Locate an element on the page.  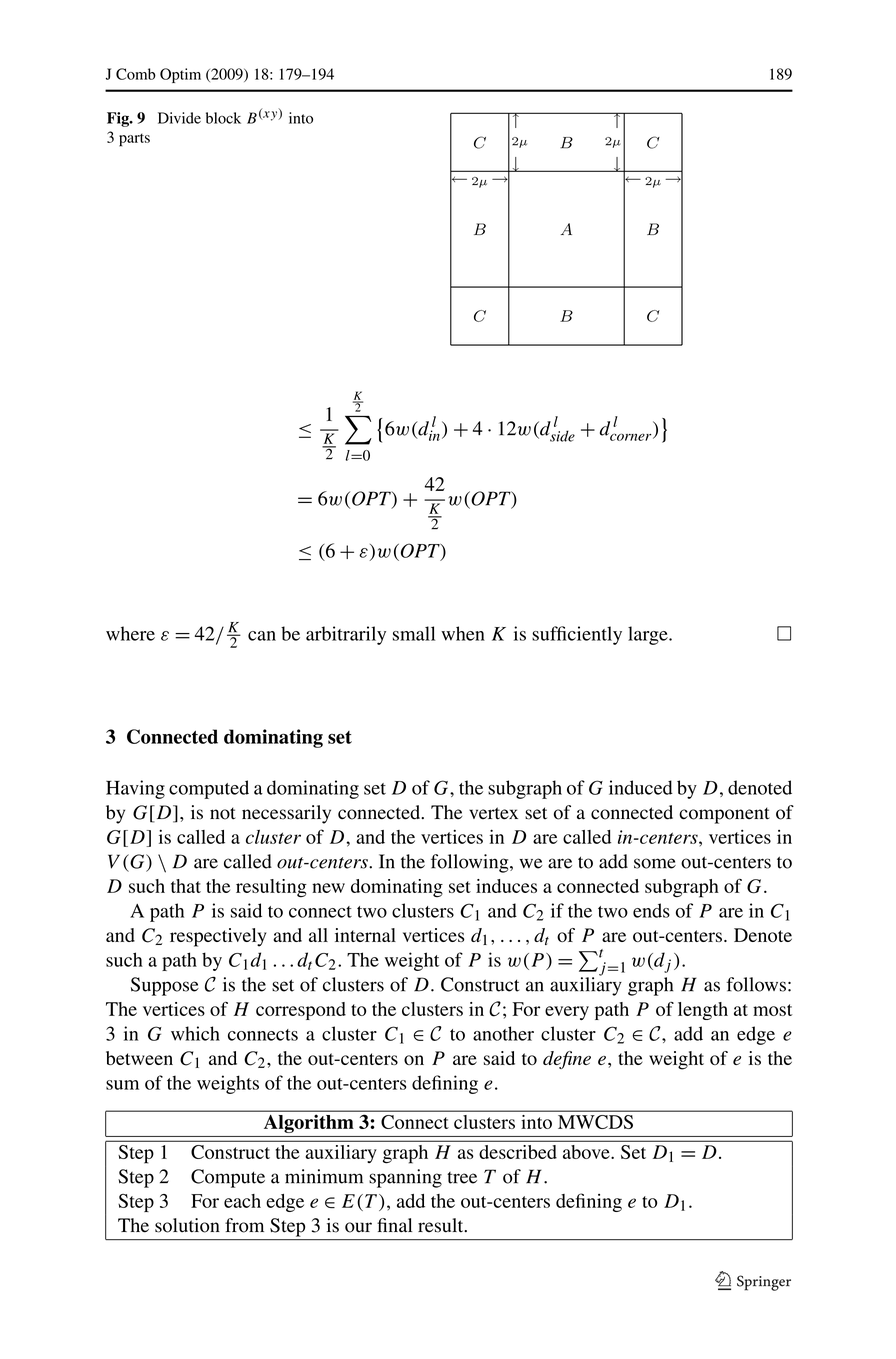
when is located at coordinates (463, 633).
